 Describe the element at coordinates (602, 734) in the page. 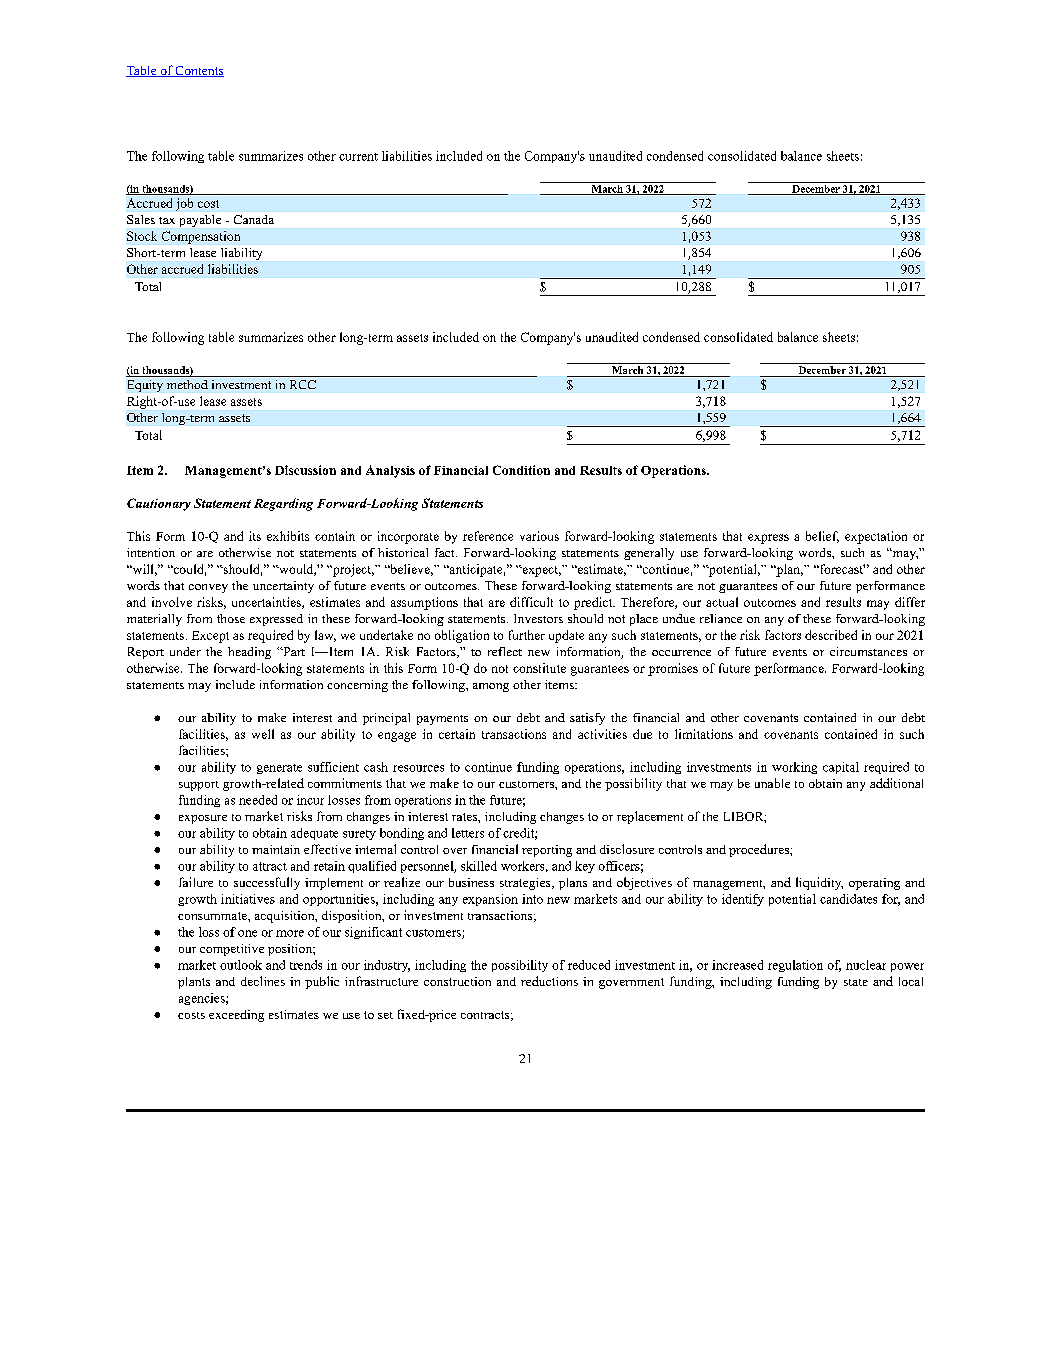

I see `activities` at that location.
